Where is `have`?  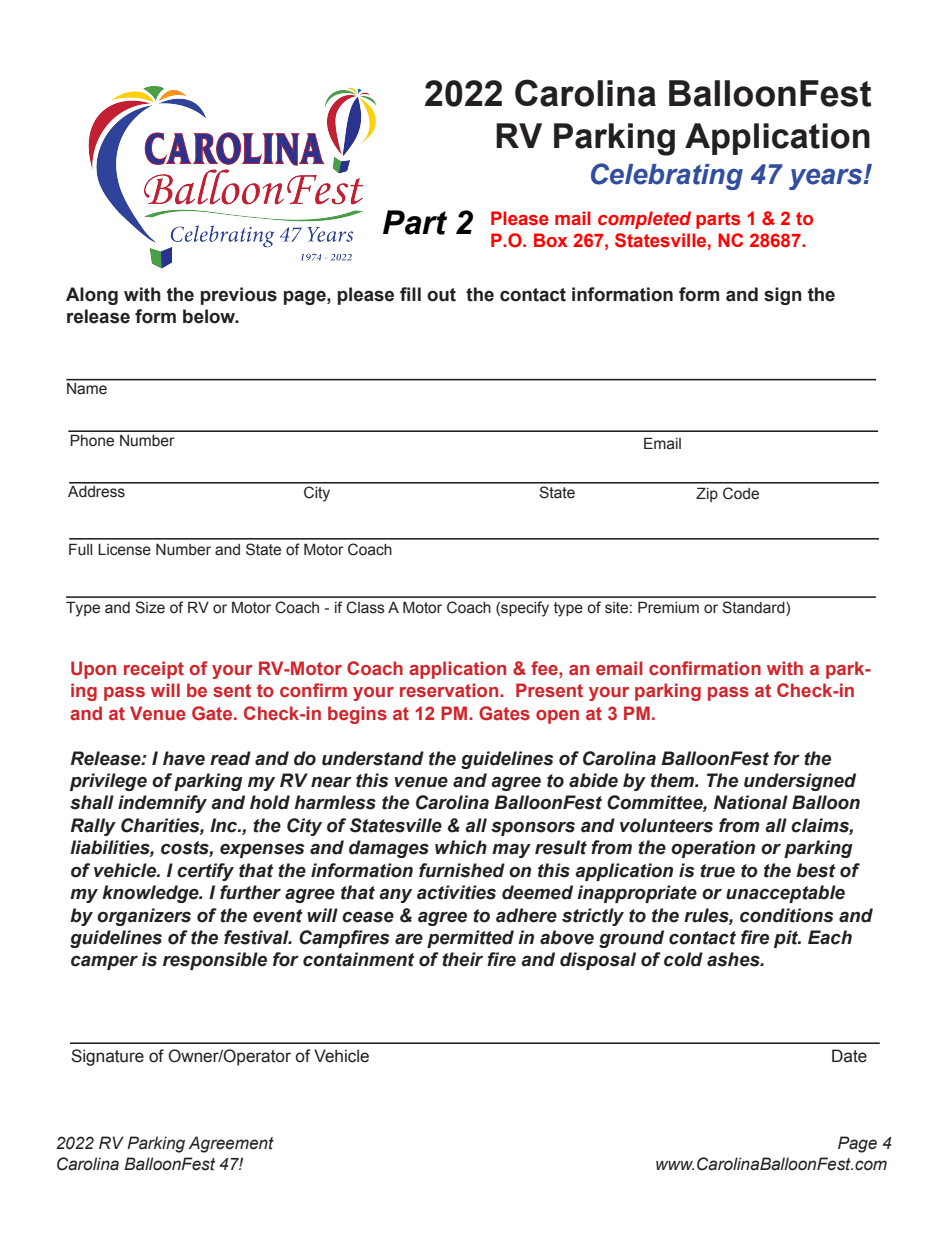 have is located at coordinates (184, 758).
